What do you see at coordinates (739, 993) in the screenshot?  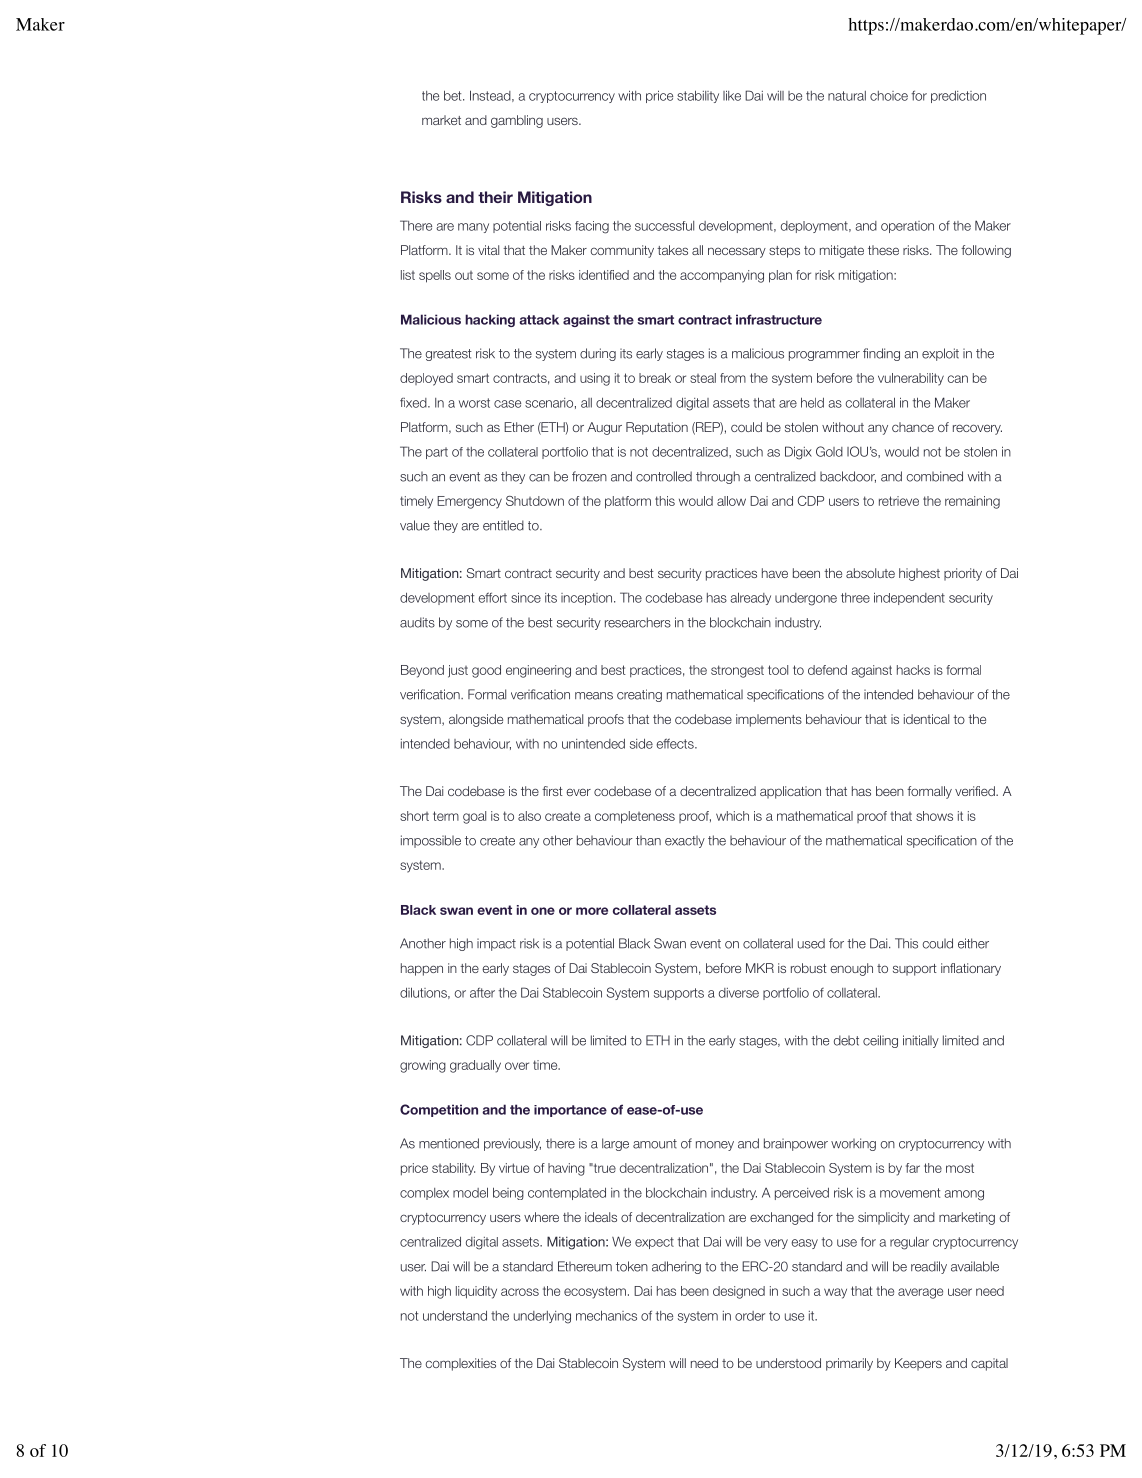 I see `diverse` at bounding box center [739, 993].
